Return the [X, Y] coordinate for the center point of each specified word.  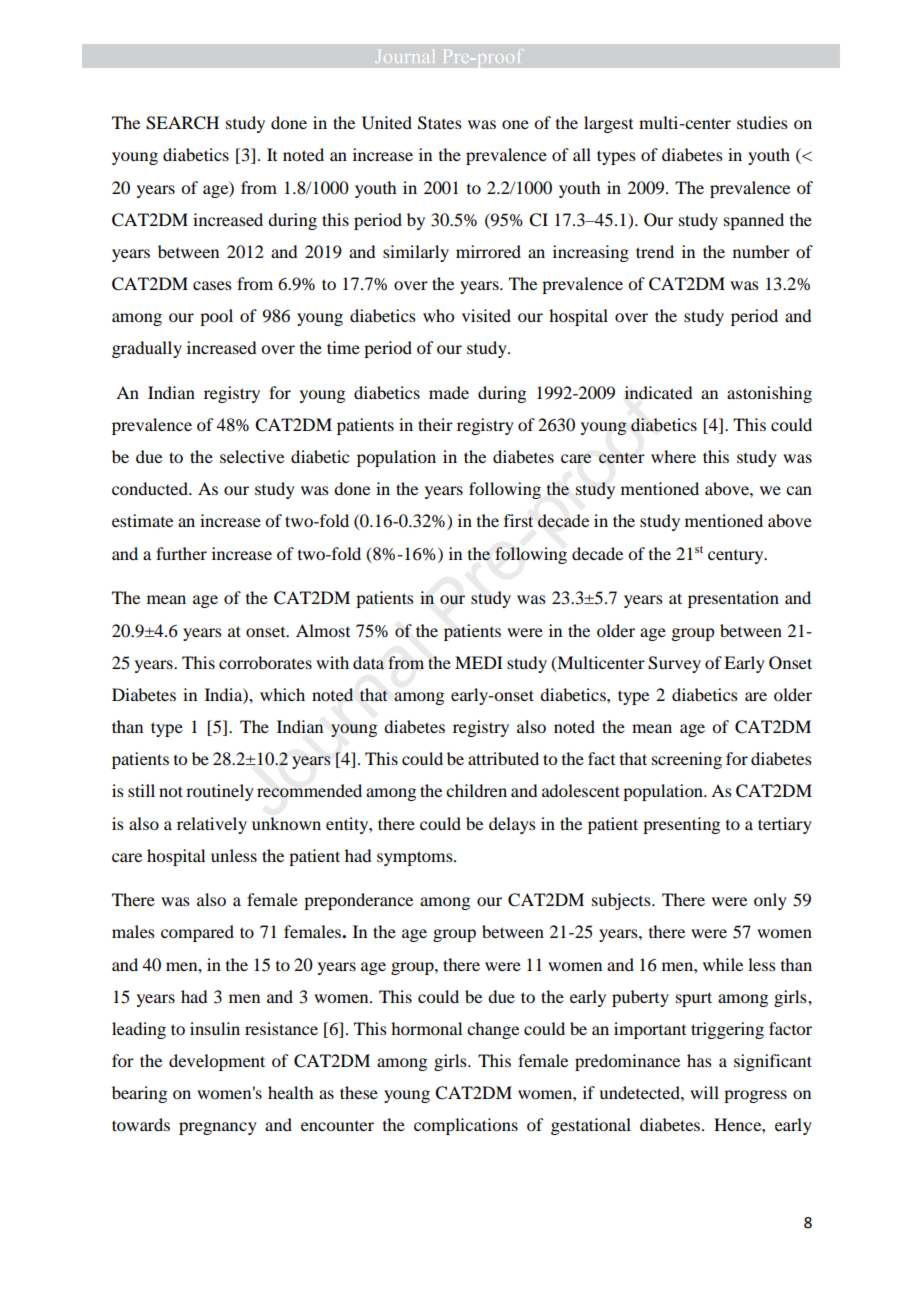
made [449, 392]
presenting [681, 825]
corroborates [265, 662]
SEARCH [182, 123]
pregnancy [218, 1128]
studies [762, 122]
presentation [733, 599]
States [440, 123]
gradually [147, 349]
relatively [212, 825]
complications [466, 1126]
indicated [658, 392]
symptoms [416, 858]
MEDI [479, 662]
